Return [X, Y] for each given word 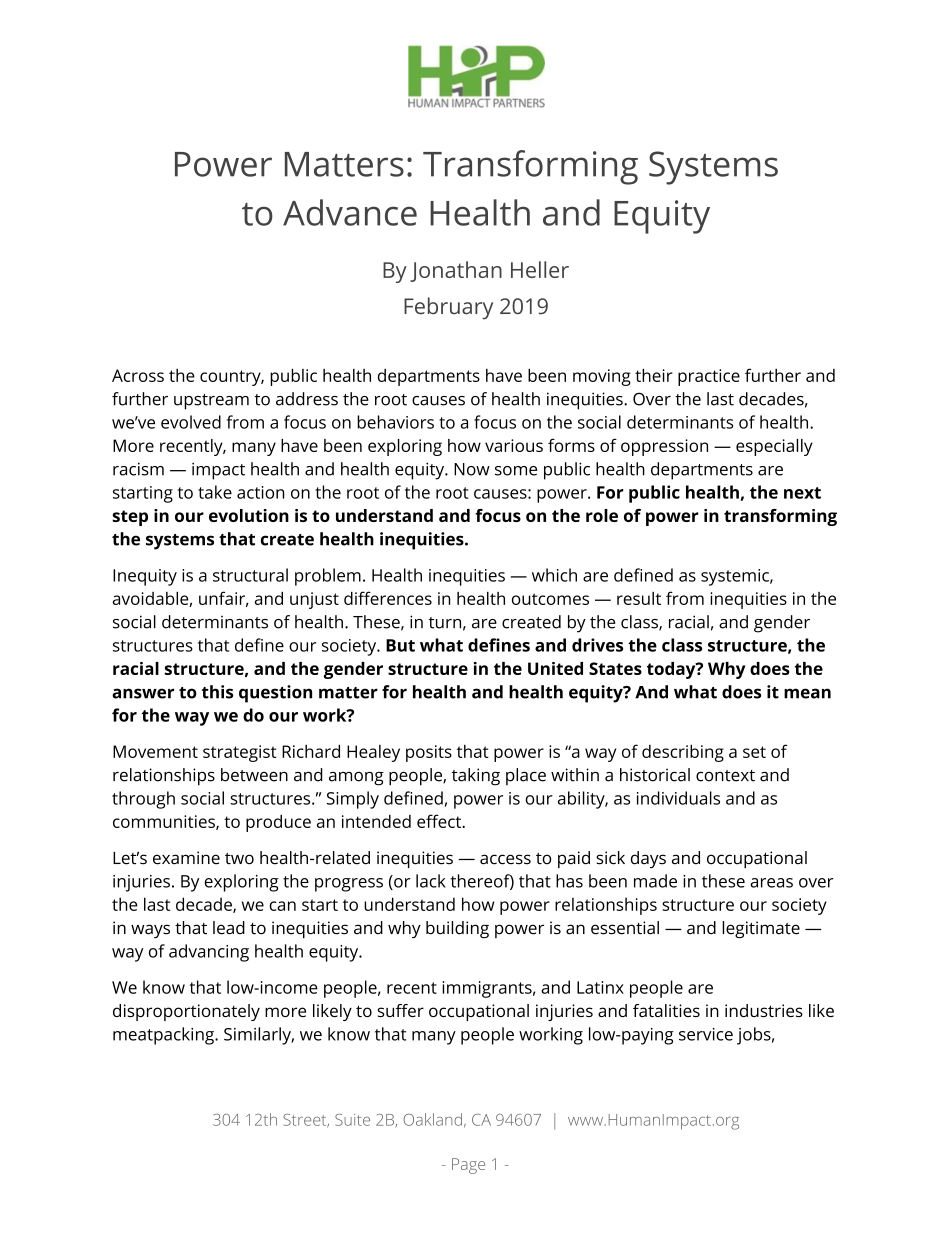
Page [468, 1166]
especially [774, 447]
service [706, 1034]
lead [229, 928]
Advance [350, 212]
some [516, 471]
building [457, 929]
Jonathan [456, 271]
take [215, 492]
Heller [540, 269]
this [217, 692]
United [555, 668]
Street [306, 1121]
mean [807, 693]
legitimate [761, 929]
